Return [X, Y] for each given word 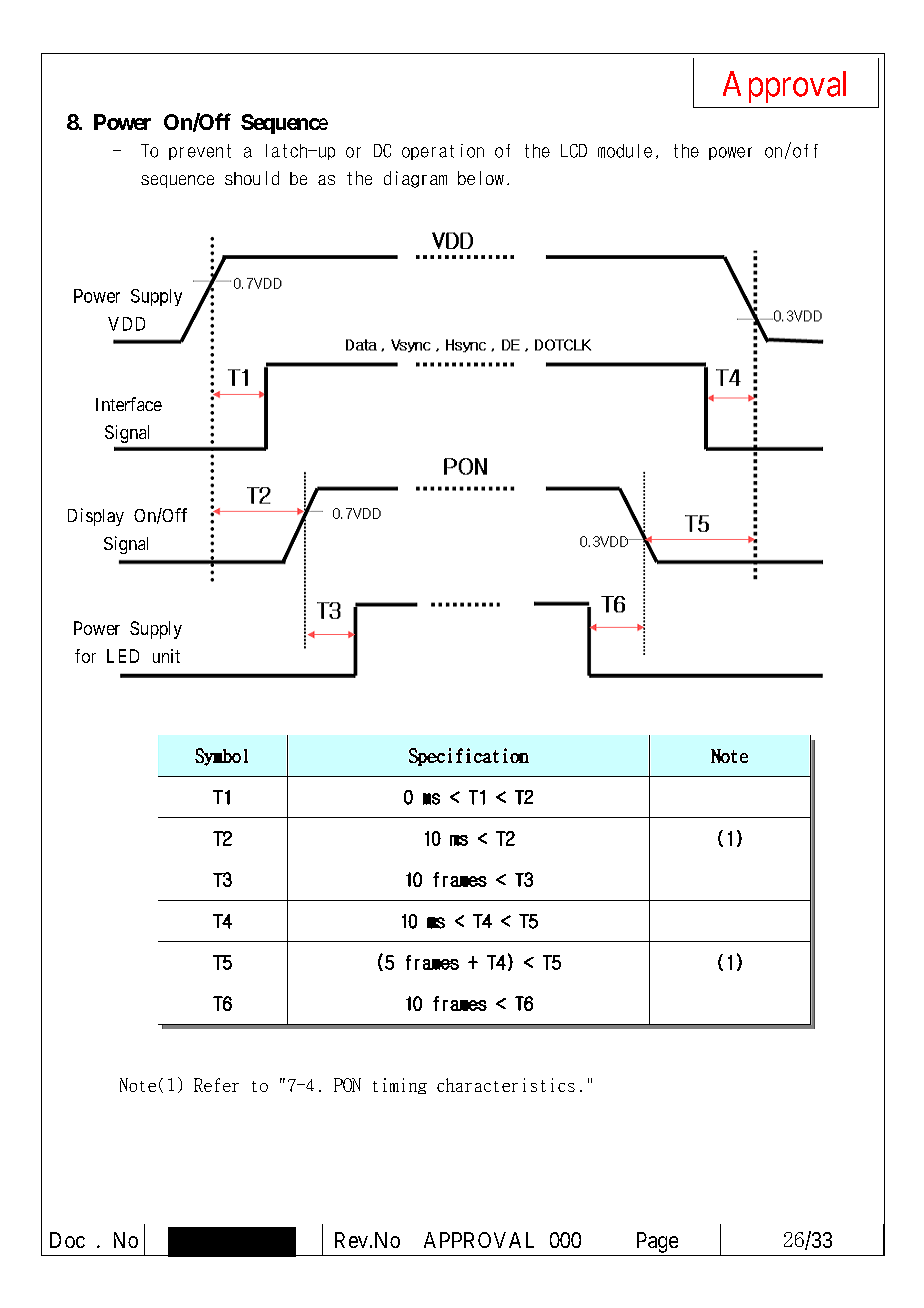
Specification [469, 757]
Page [657, 1242]
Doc [67, 1240]
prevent [200, 152]
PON [347, 1085]
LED [123, 656]
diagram [415, 179]
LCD [574, 151]
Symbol [221, 757]
